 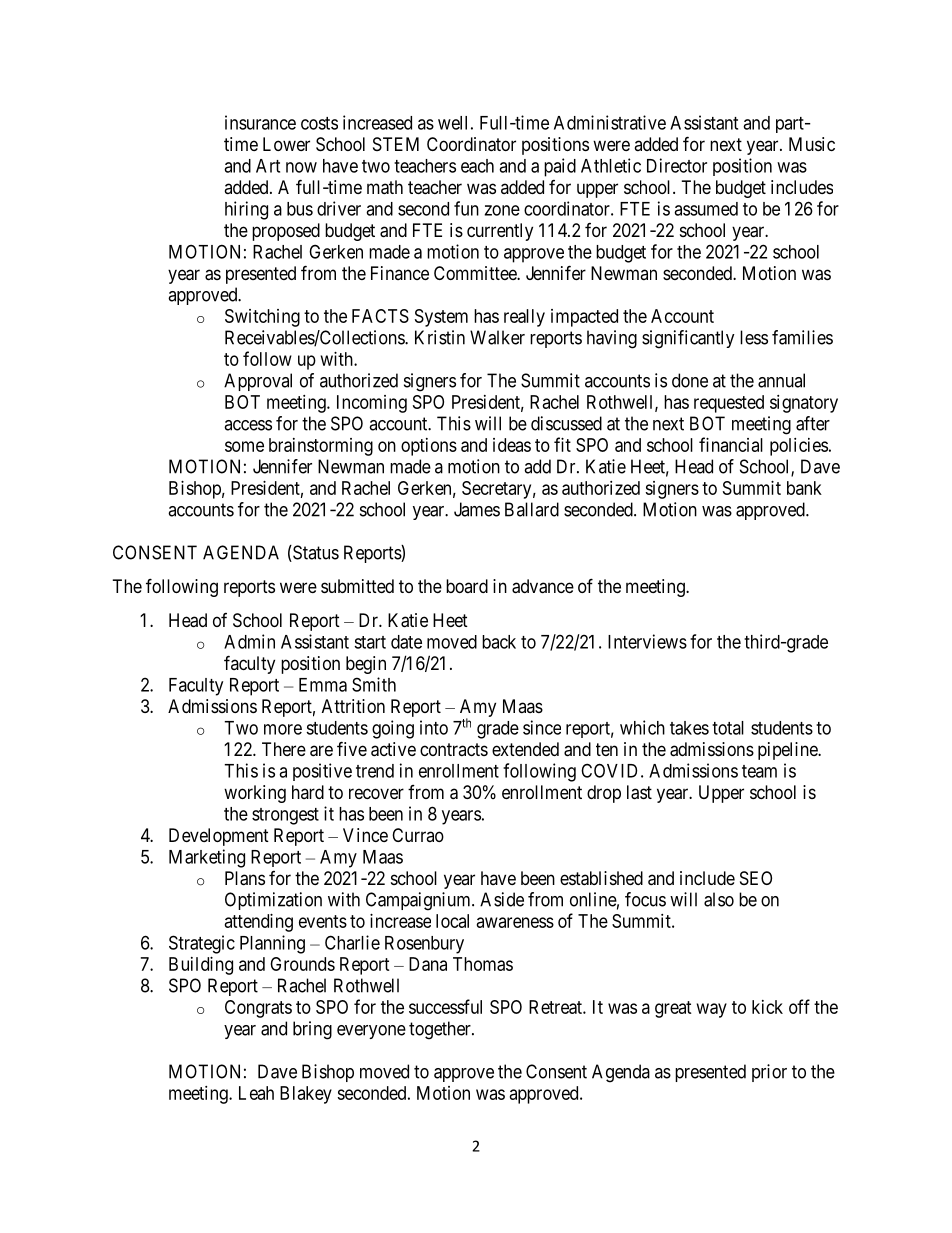 I want to click on now, so click(x=301, y=167).
